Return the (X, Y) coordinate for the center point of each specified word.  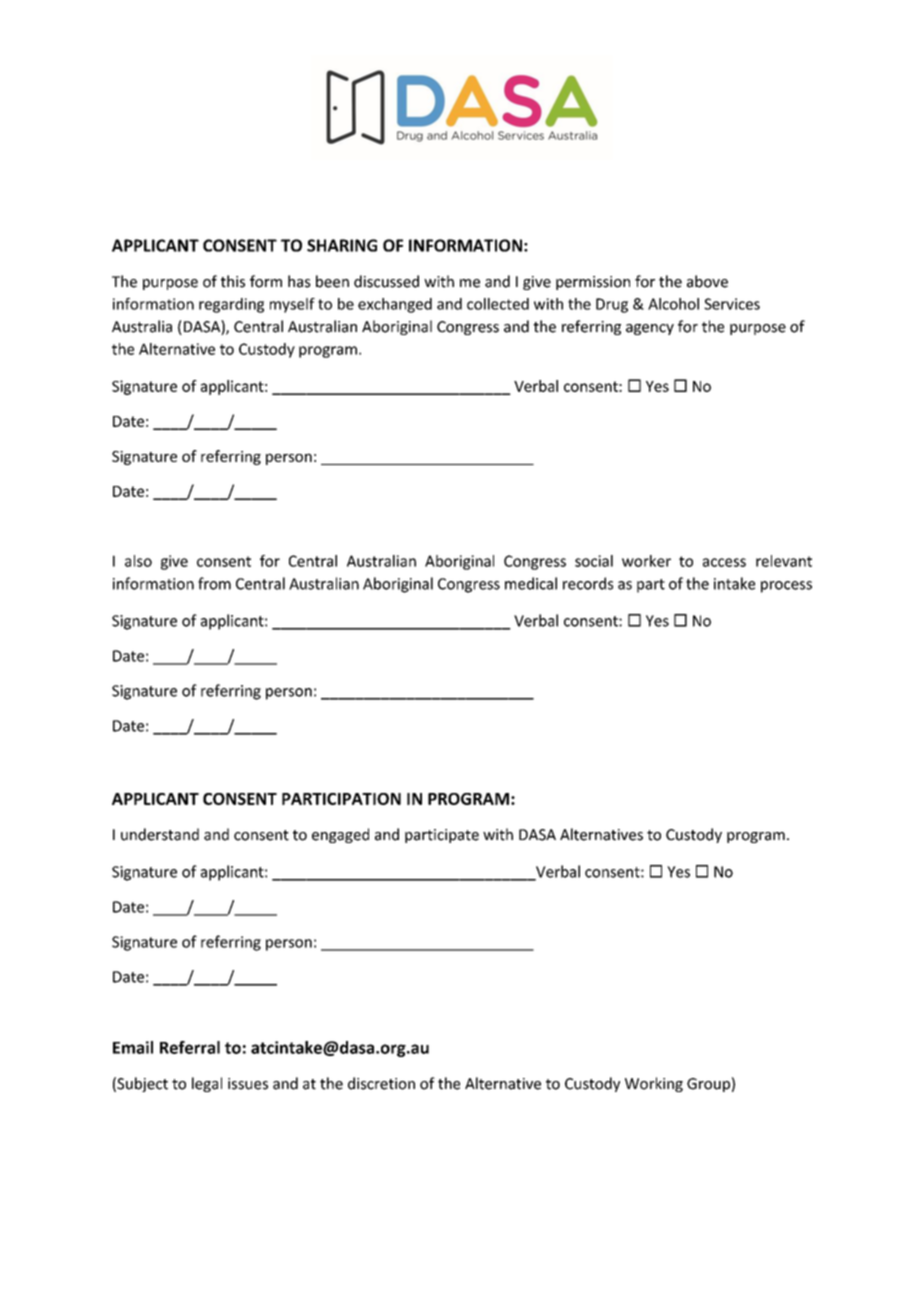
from (214, 583)
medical (531, 583)
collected (498, 304)
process (786, 587)
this (233, 281)
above (707, 281)
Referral (190, 1047)
